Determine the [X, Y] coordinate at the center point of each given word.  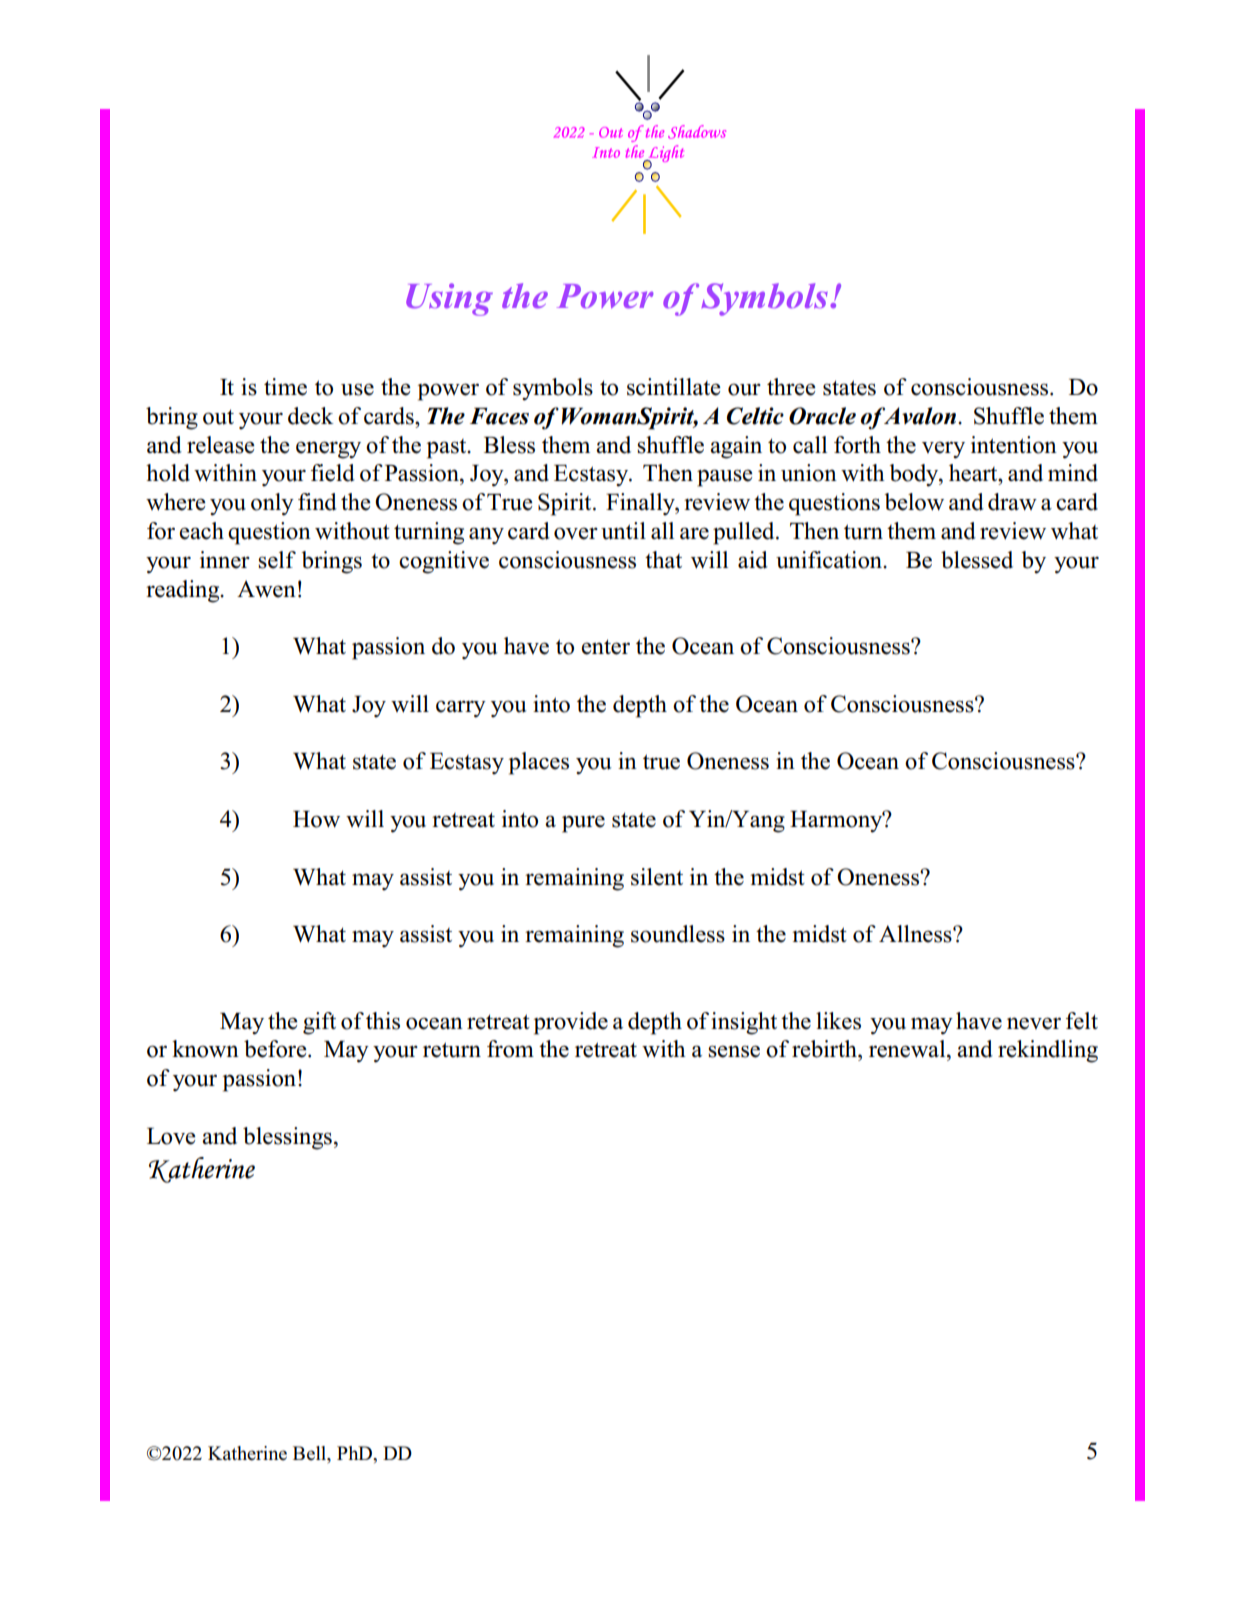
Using [449, 299]
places [539, 763]
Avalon [920, 416]
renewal [908, 1049]
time [285, 387]
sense [734, 1051]
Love [171, 1136]
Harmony [837, 822]
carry [461, 709]
